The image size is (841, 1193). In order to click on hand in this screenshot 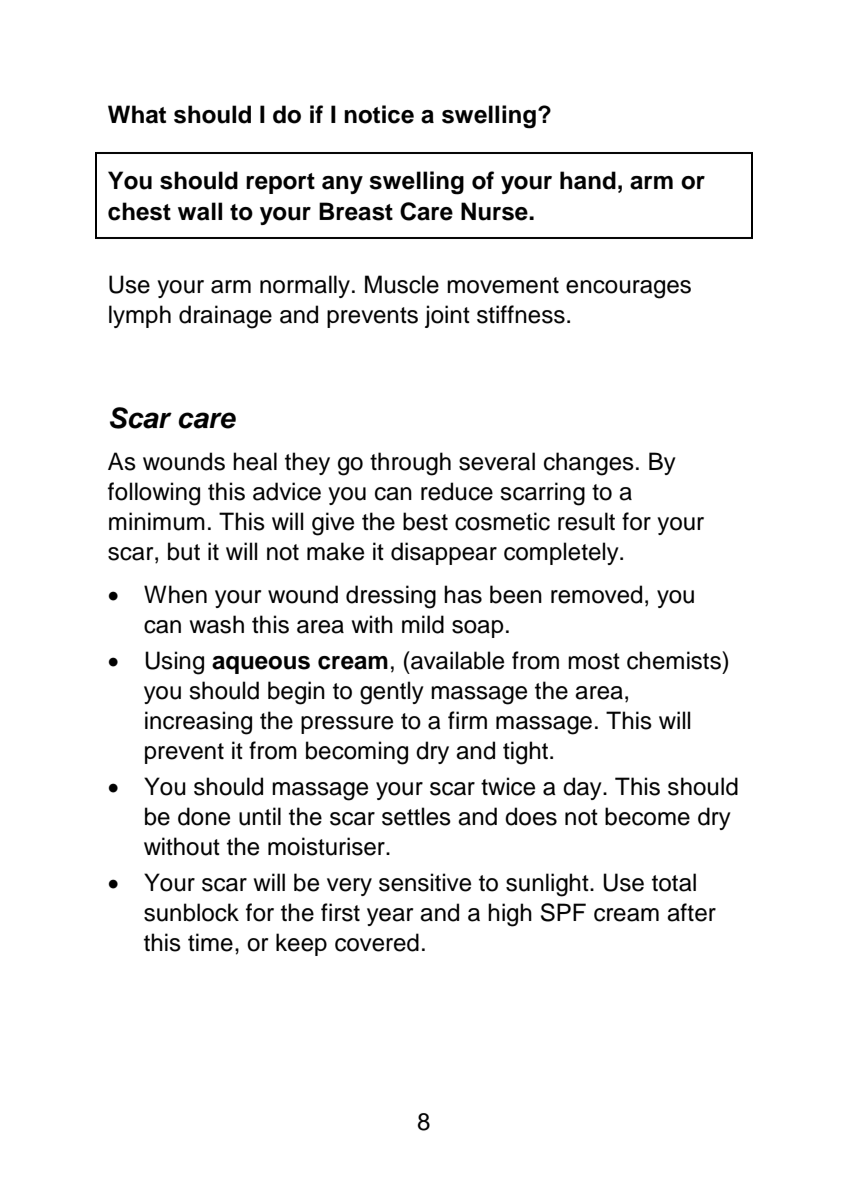, I will do `click(588, 180)`.
